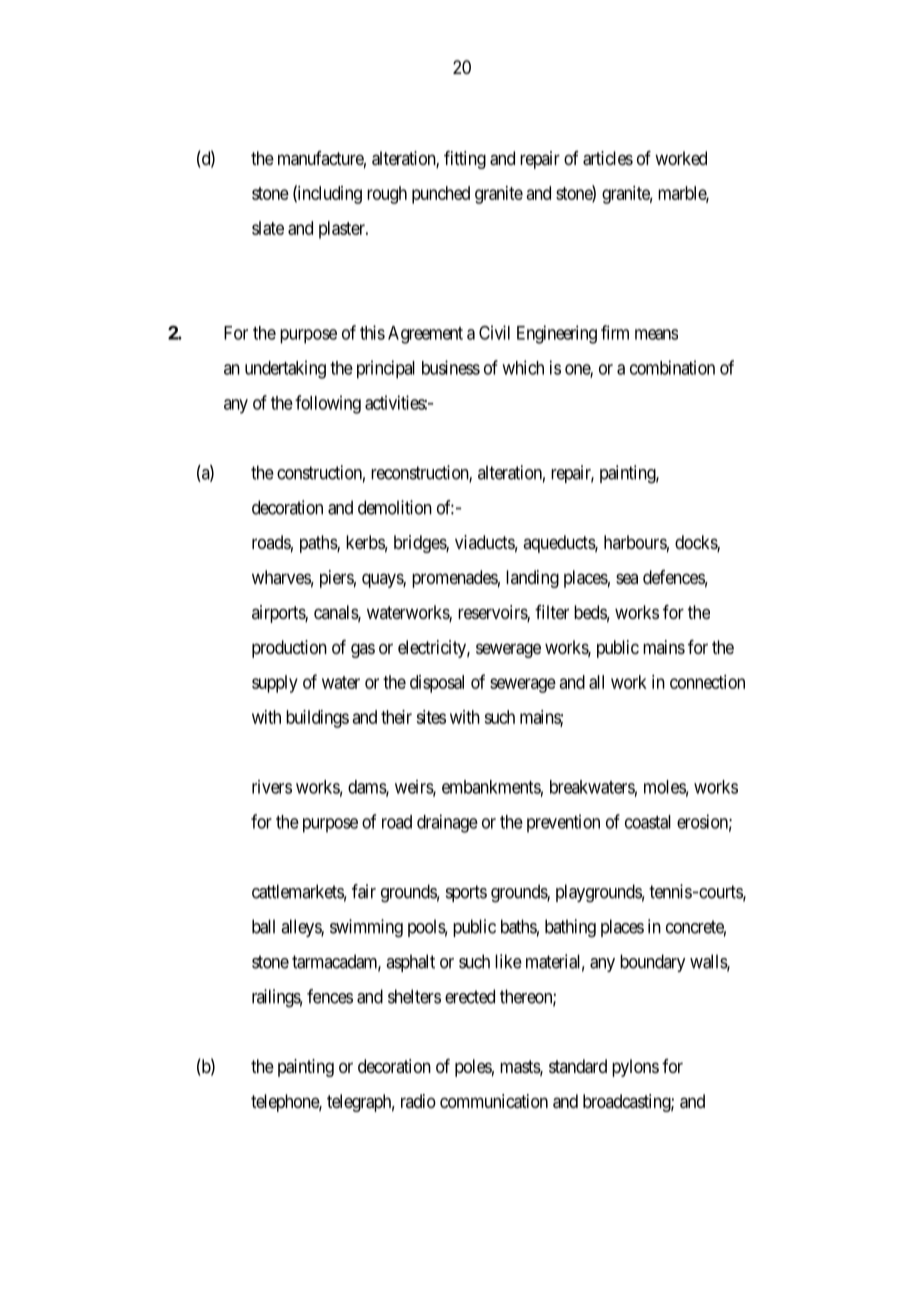 The width and height of the screenshot is (924, 1307). Describe the element at coordinates (289, 649) in the screenshot. I see `production` at that location.
